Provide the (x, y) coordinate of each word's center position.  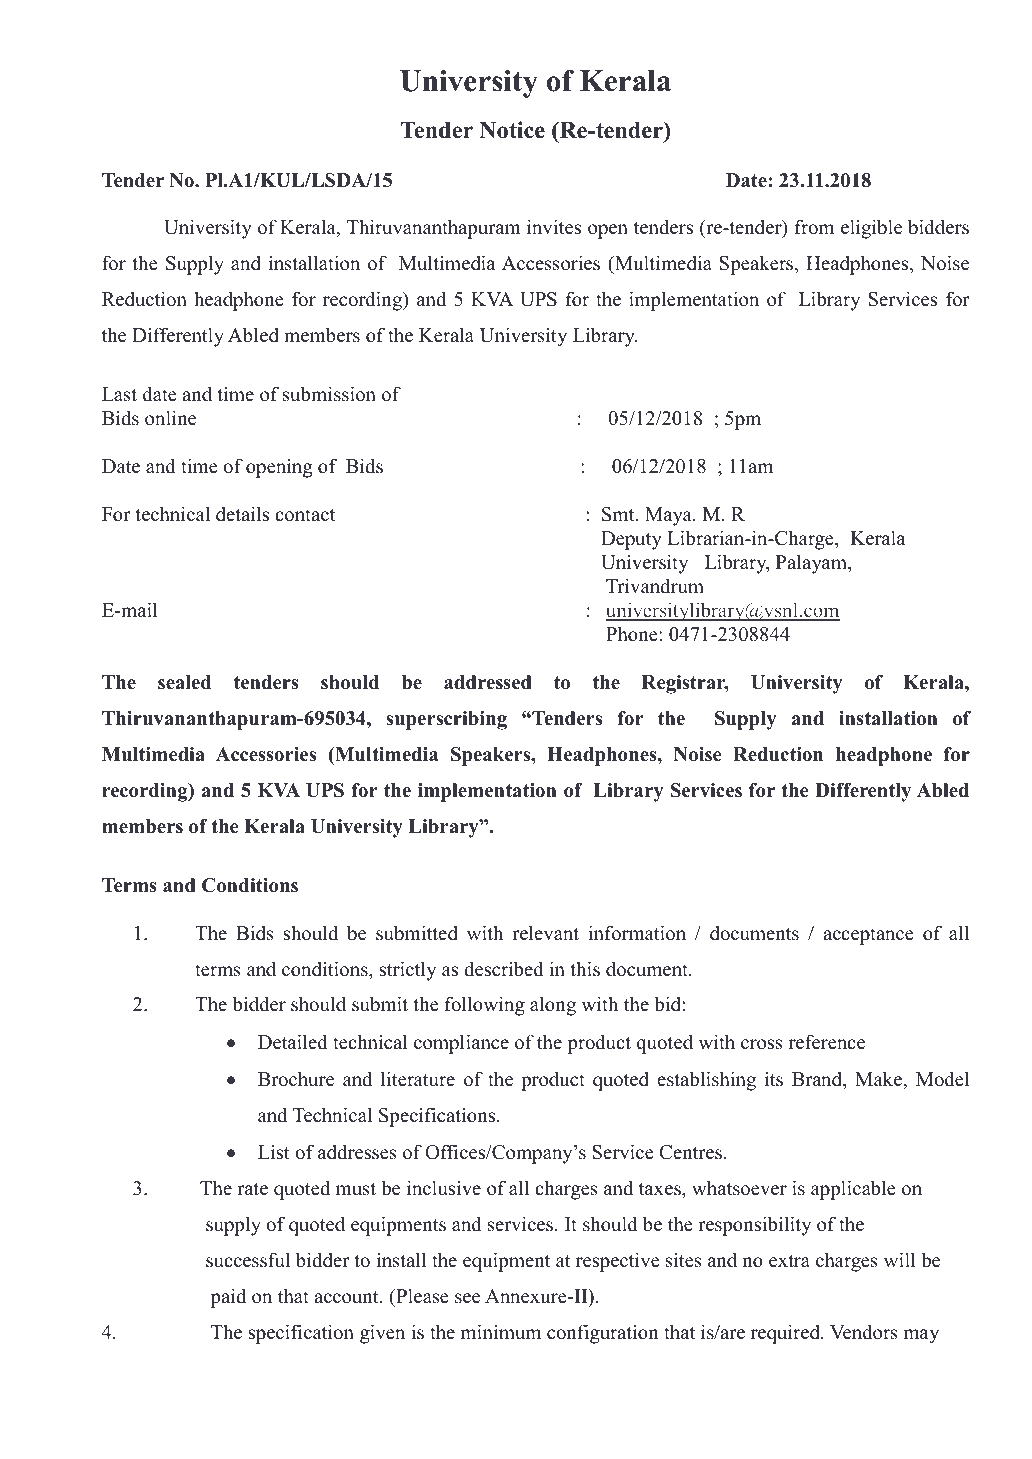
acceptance (868, 936)
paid (228, 1298)
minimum (500, 1332)
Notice (512, 130)
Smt (619, 514)
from (814, 227)
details (242, 514)
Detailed (293, 1042)
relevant (545, 933)
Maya (669, 516)
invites (554, 227)
